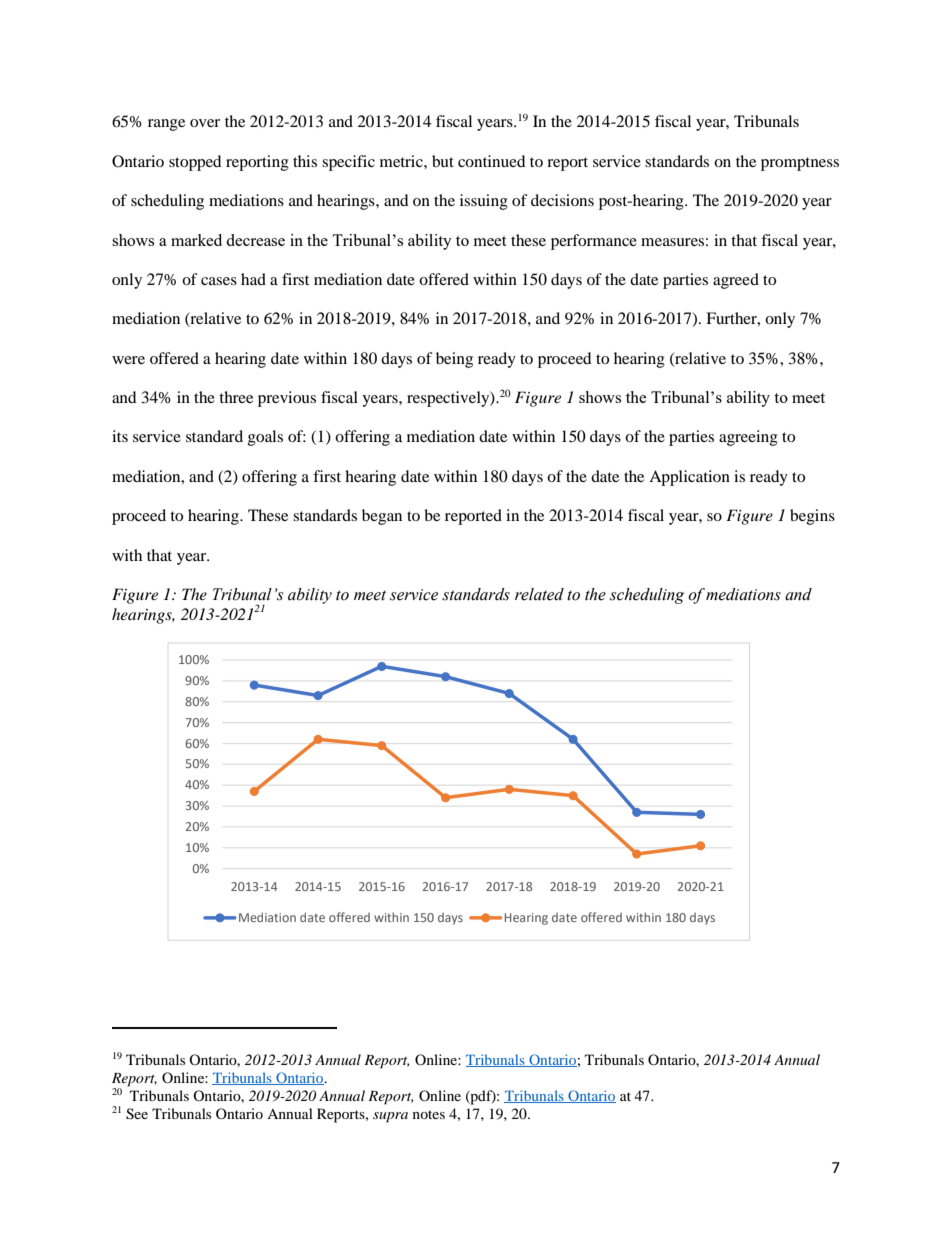  Describe the element at coordinates (382, 517) in the image. I see `began` at that location.
